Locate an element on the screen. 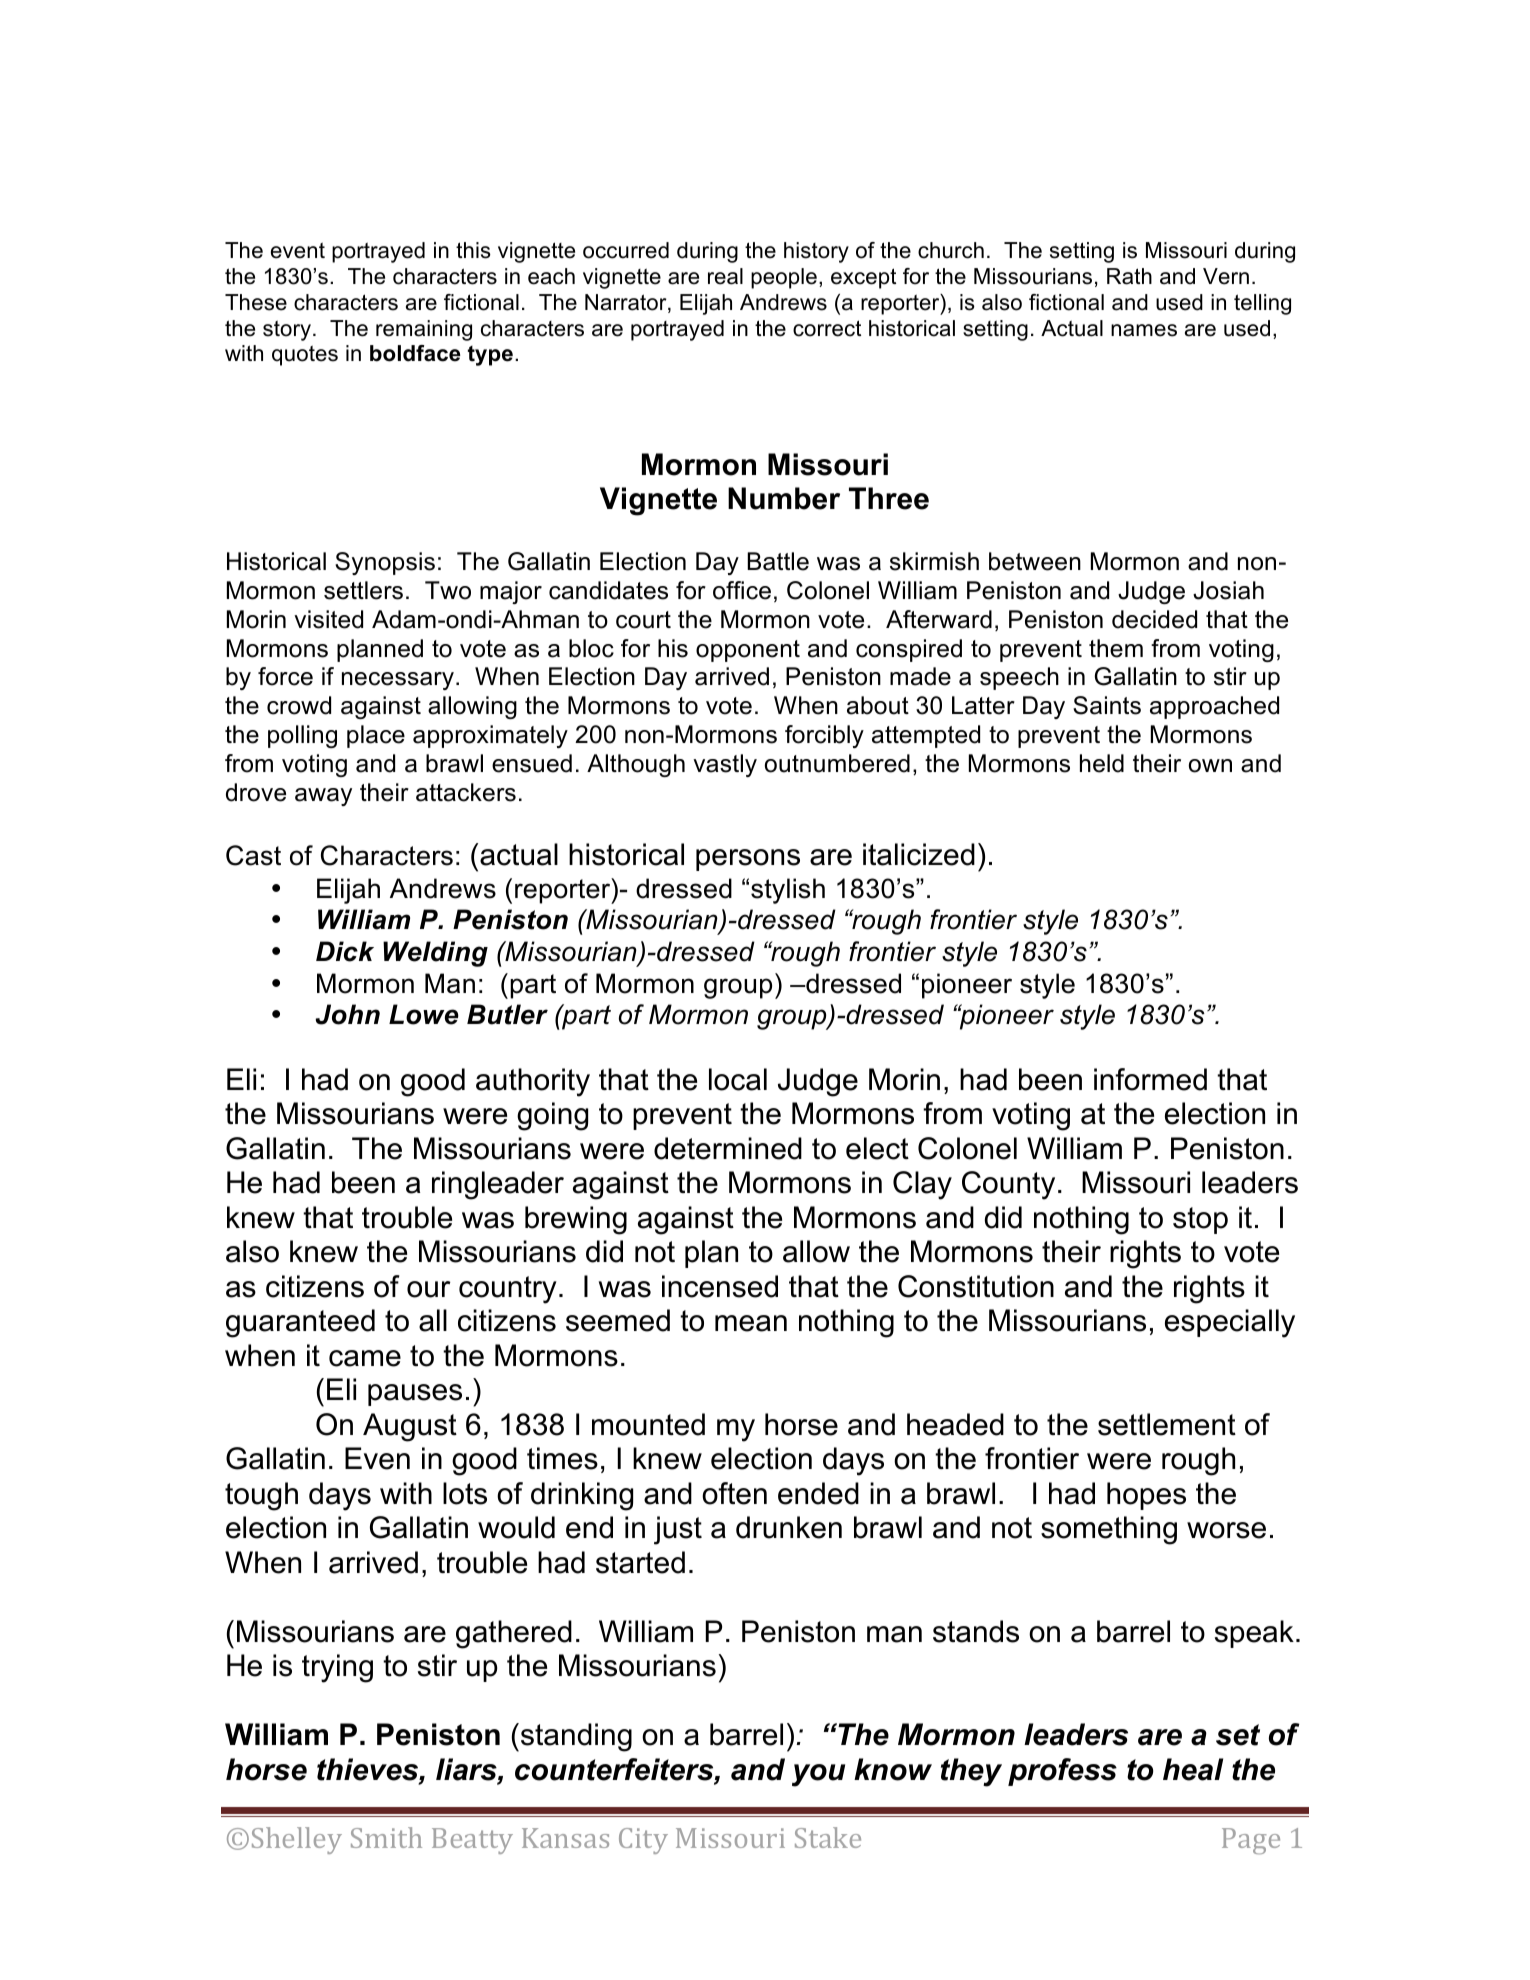  settlement is located at coordinates (1167, 1424).
